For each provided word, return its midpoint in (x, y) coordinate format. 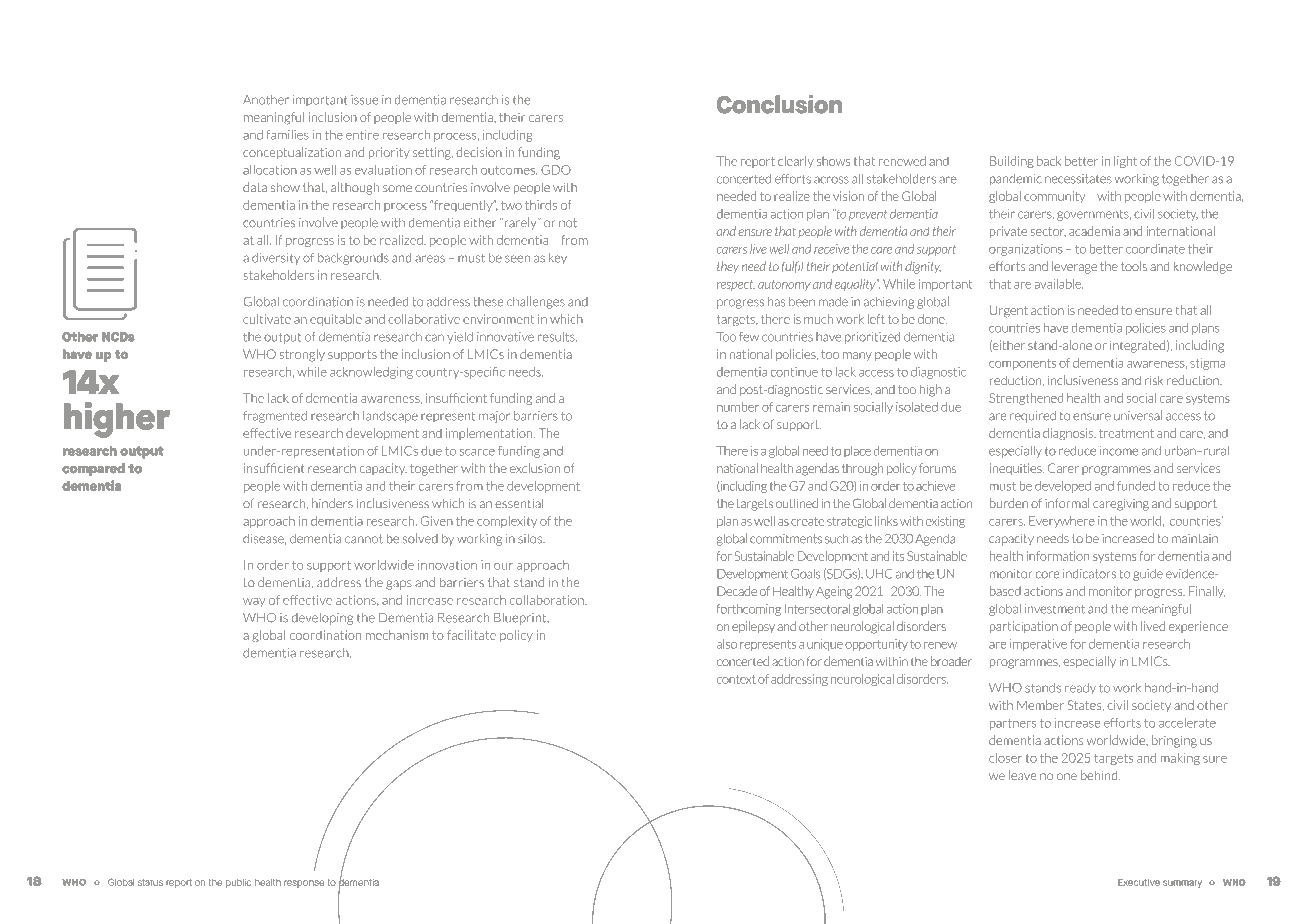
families (287, 135)
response (304, 884)
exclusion (535, 468)
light (1125, 162)
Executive (1139, 882)
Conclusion (779, 104)
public (238, 883)
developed (1063, 487)
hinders (332, 503)
